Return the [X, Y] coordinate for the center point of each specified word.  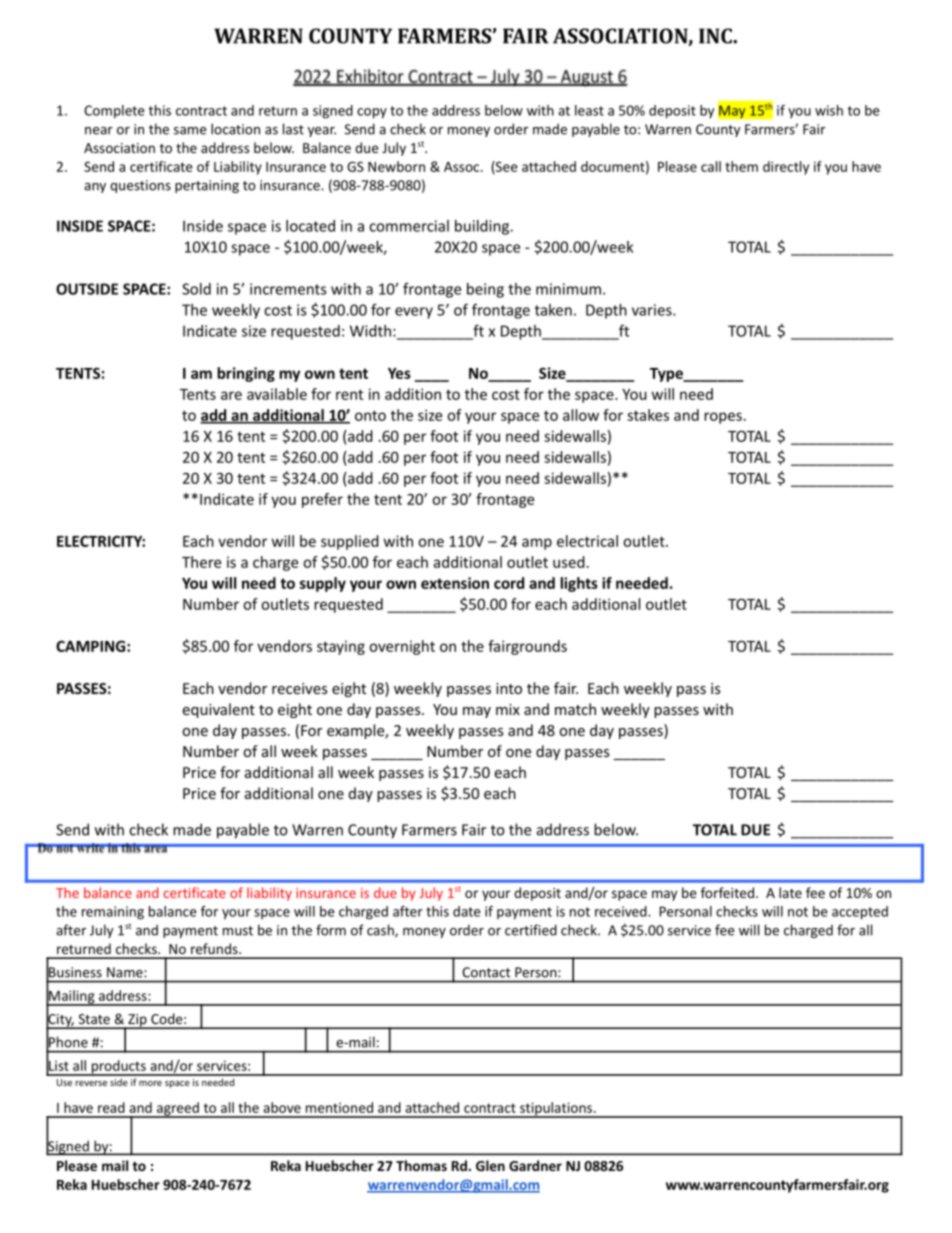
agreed [178, 1110]
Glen [490, 1165]
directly [786, 168]
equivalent [219, 710]
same [190, 131]
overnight [402, 647]
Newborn [396, 166]
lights [579, 584]
